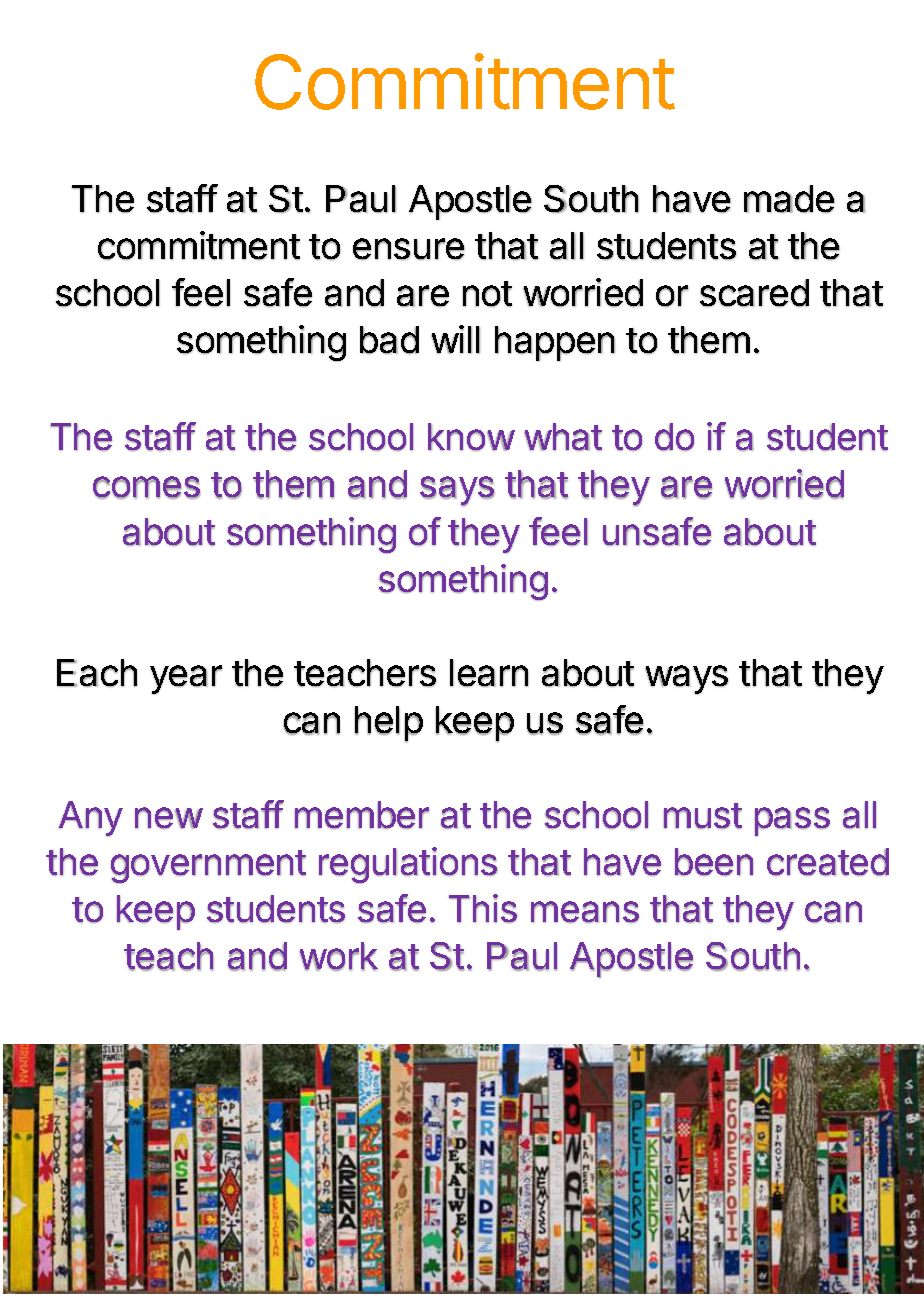 The height and width of the document is (1308, 924). What do you see at coordinates (146, 487) in the document?
I see `comes` at bounding box center [146, 487].
